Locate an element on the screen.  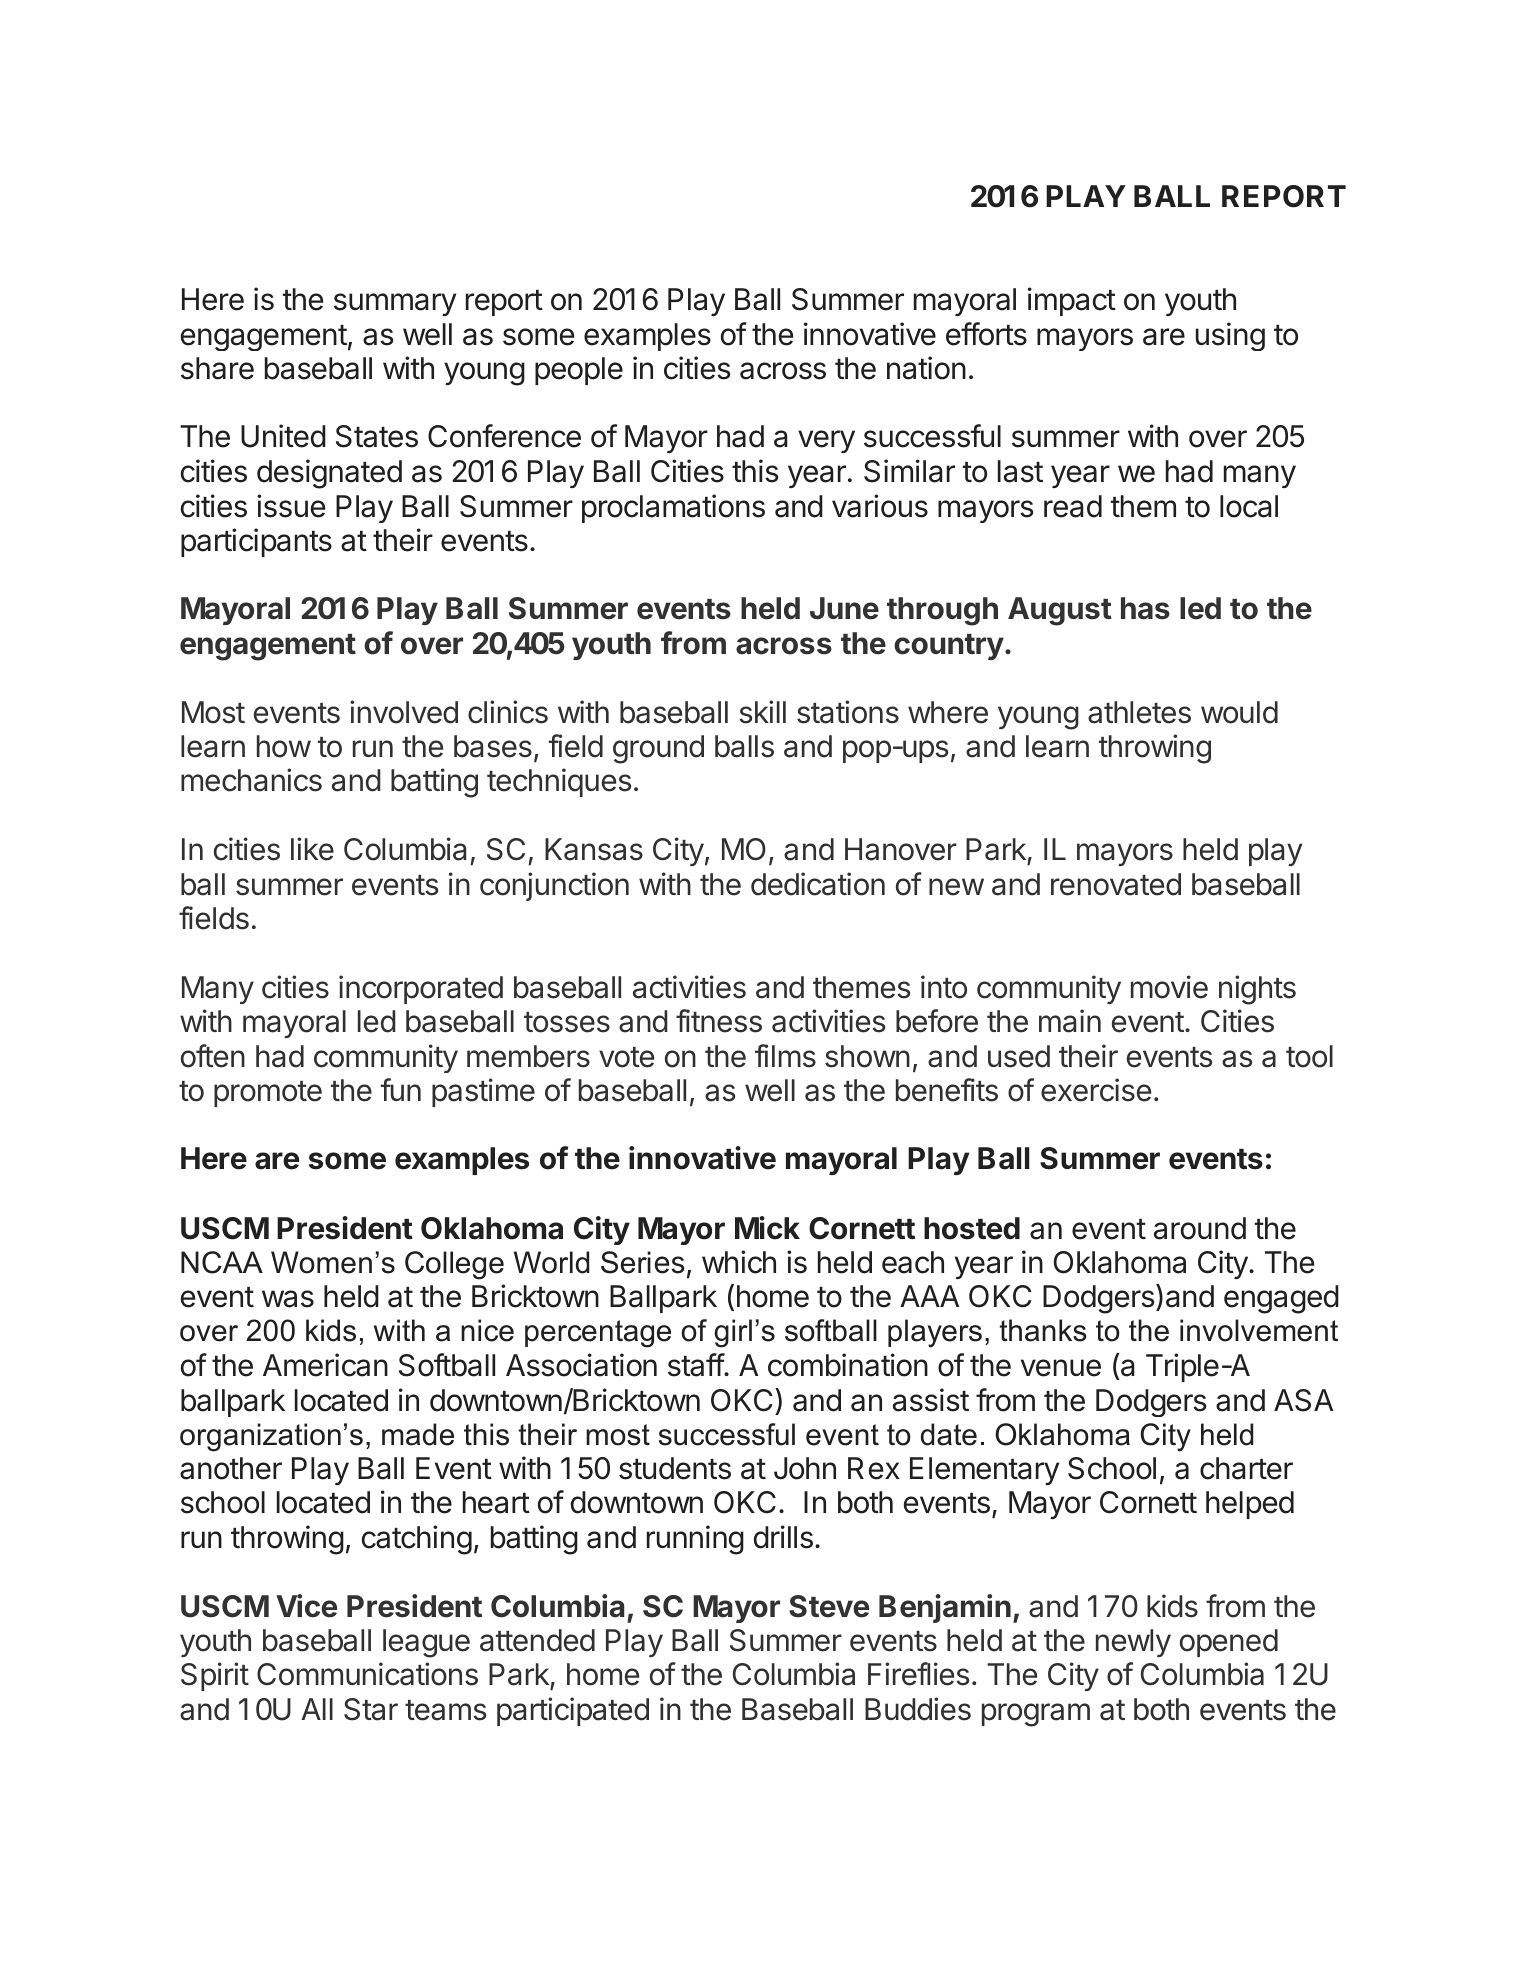
Steve is located at coordinates (829, 1606).
